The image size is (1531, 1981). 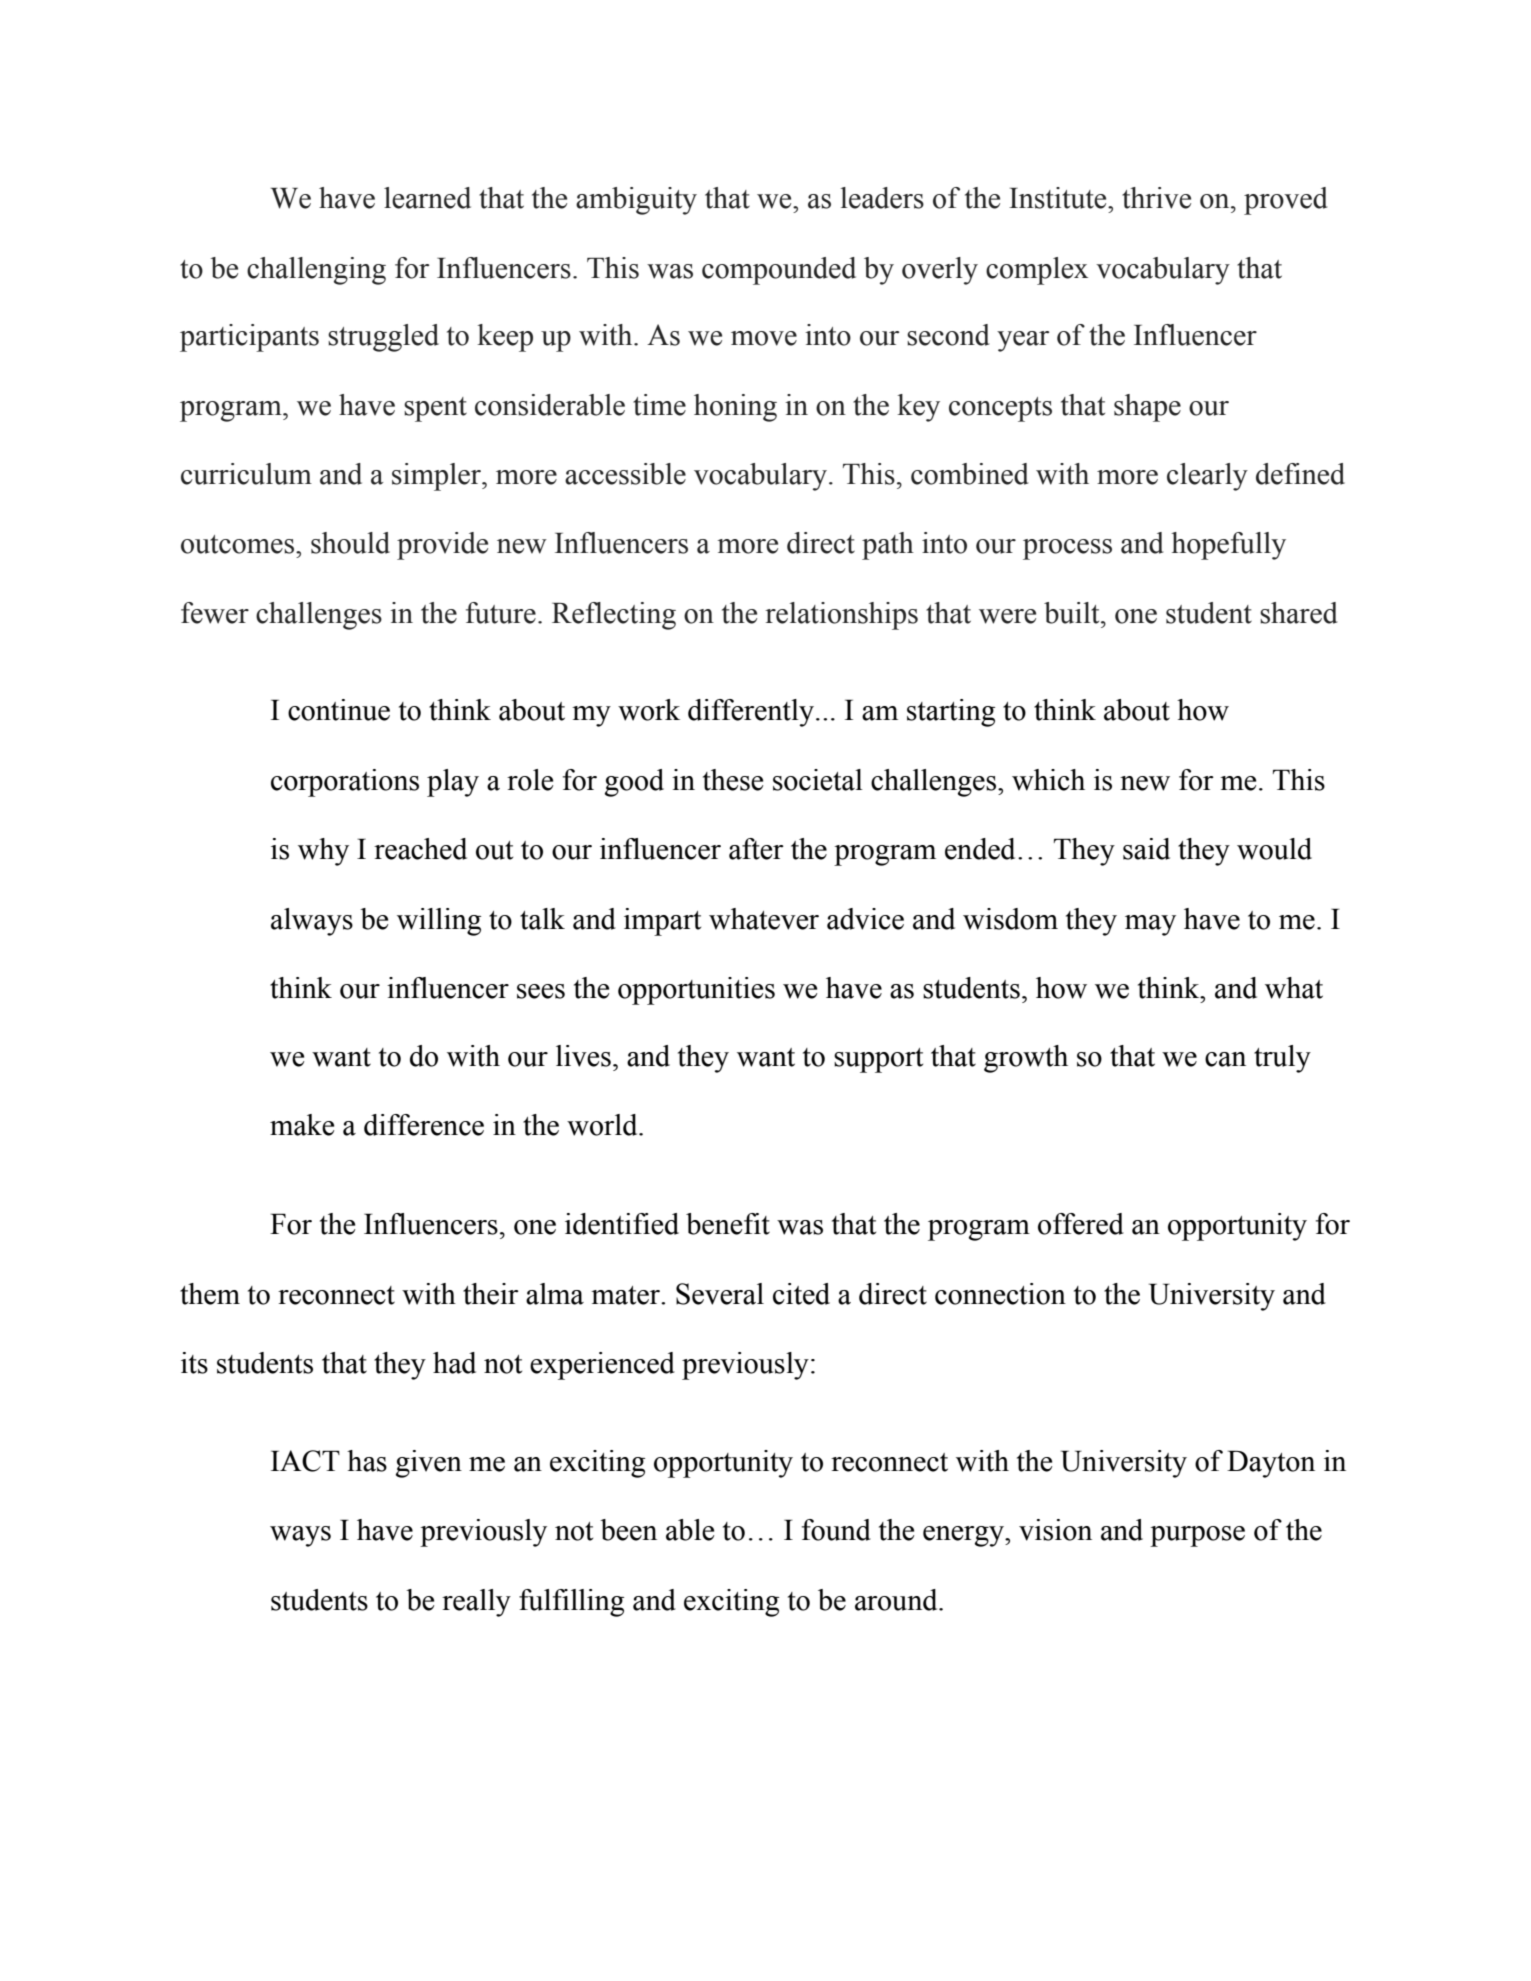 I want to click on compounded, so click(x=779, y=271).
